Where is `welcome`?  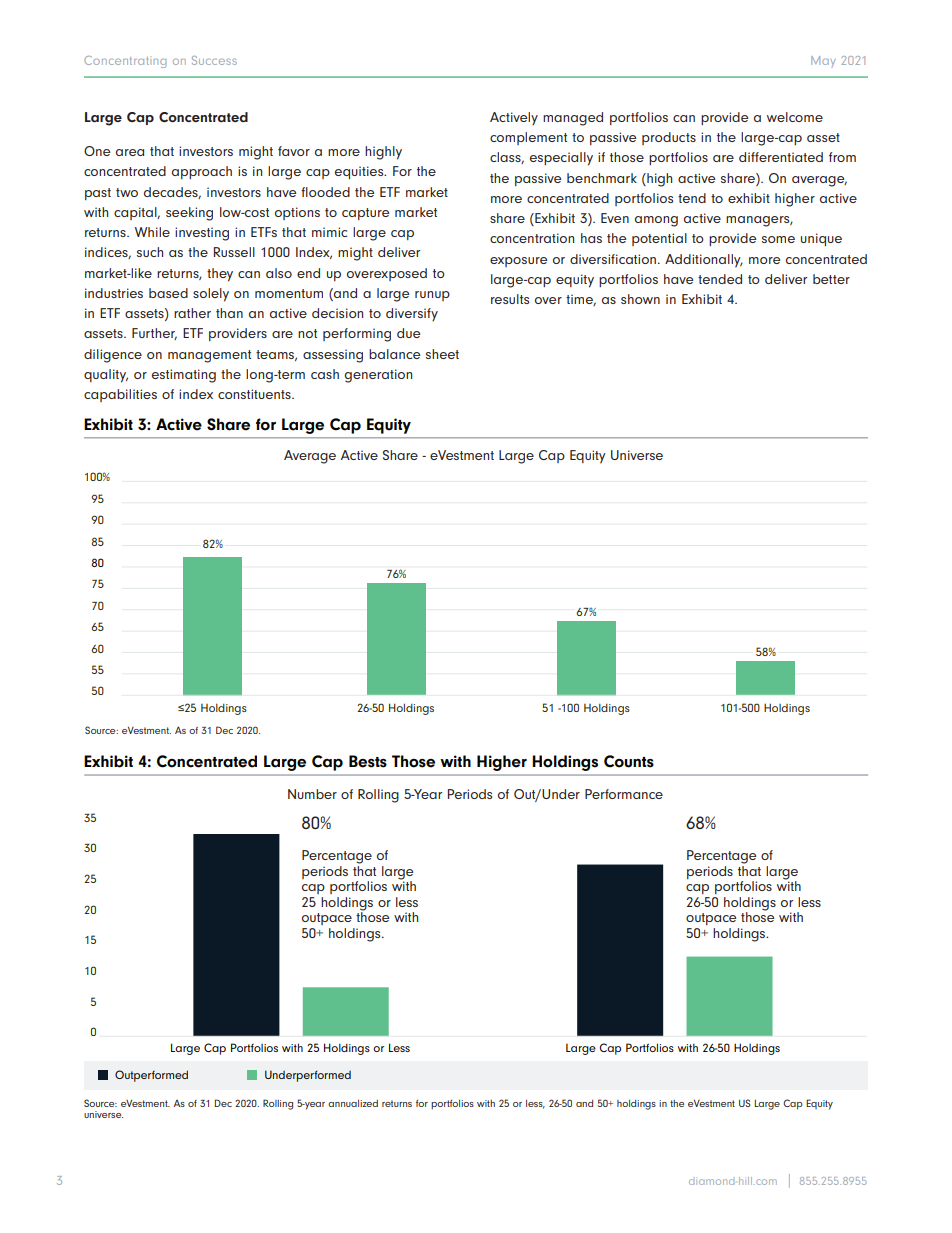
welcome is located at coordinates (795, 117).
